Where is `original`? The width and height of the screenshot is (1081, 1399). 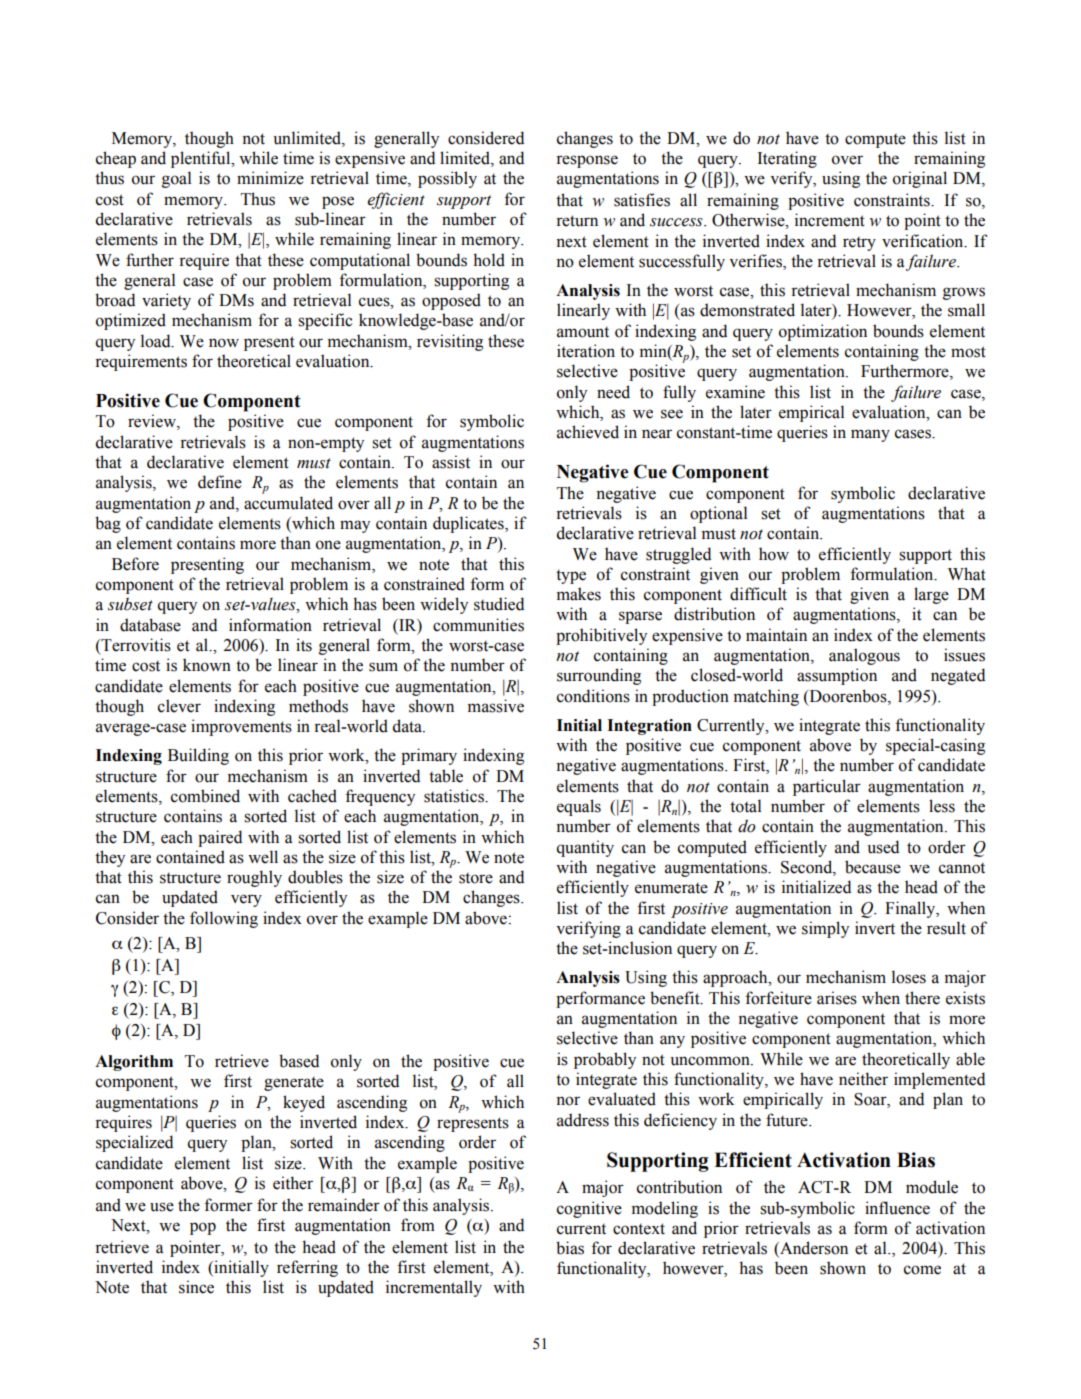
original is located at coordinates (920, 179).
